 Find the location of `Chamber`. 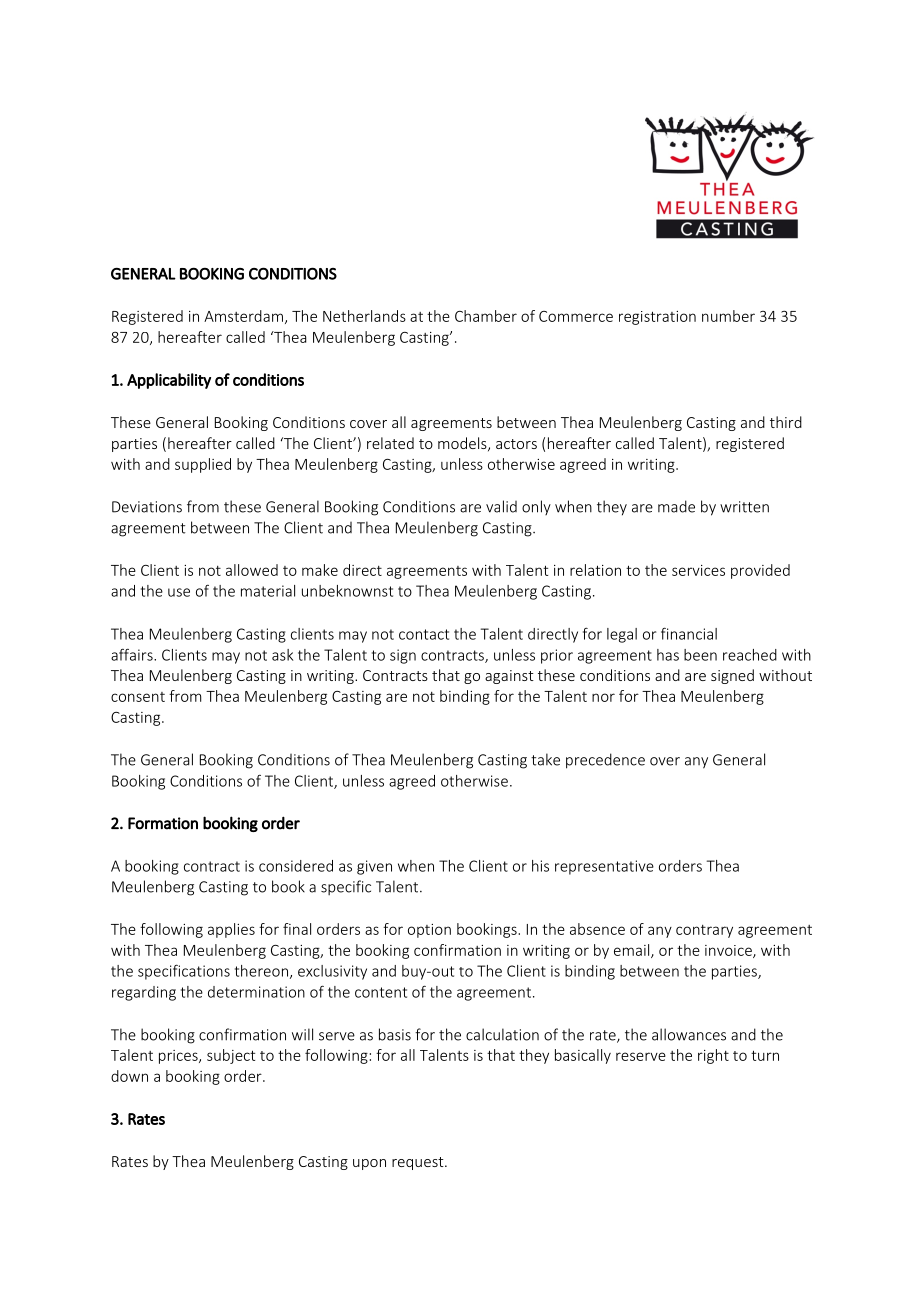

Chamber is located at coordinates (486, 316).
